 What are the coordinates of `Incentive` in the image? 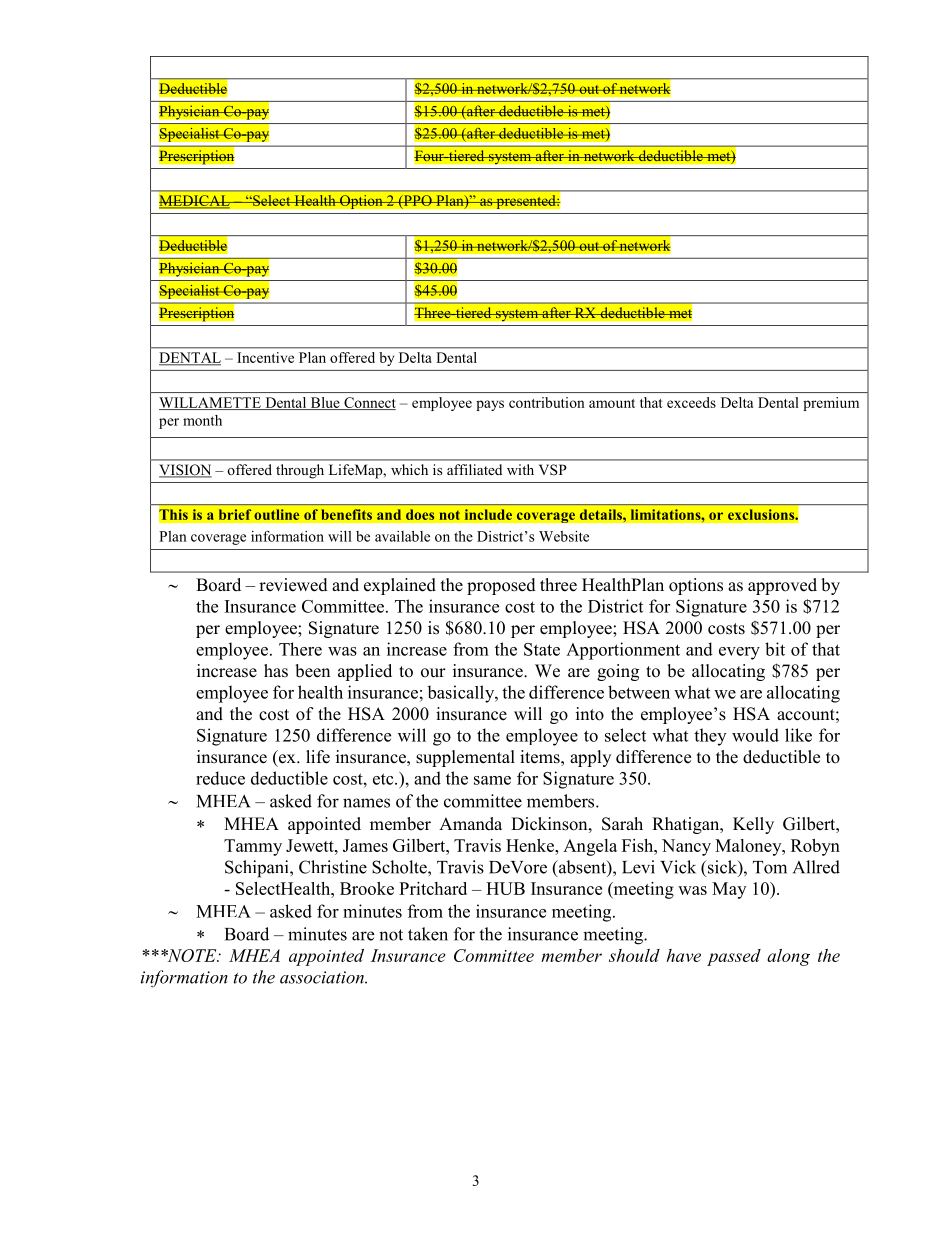 It's located at (265, 357).
